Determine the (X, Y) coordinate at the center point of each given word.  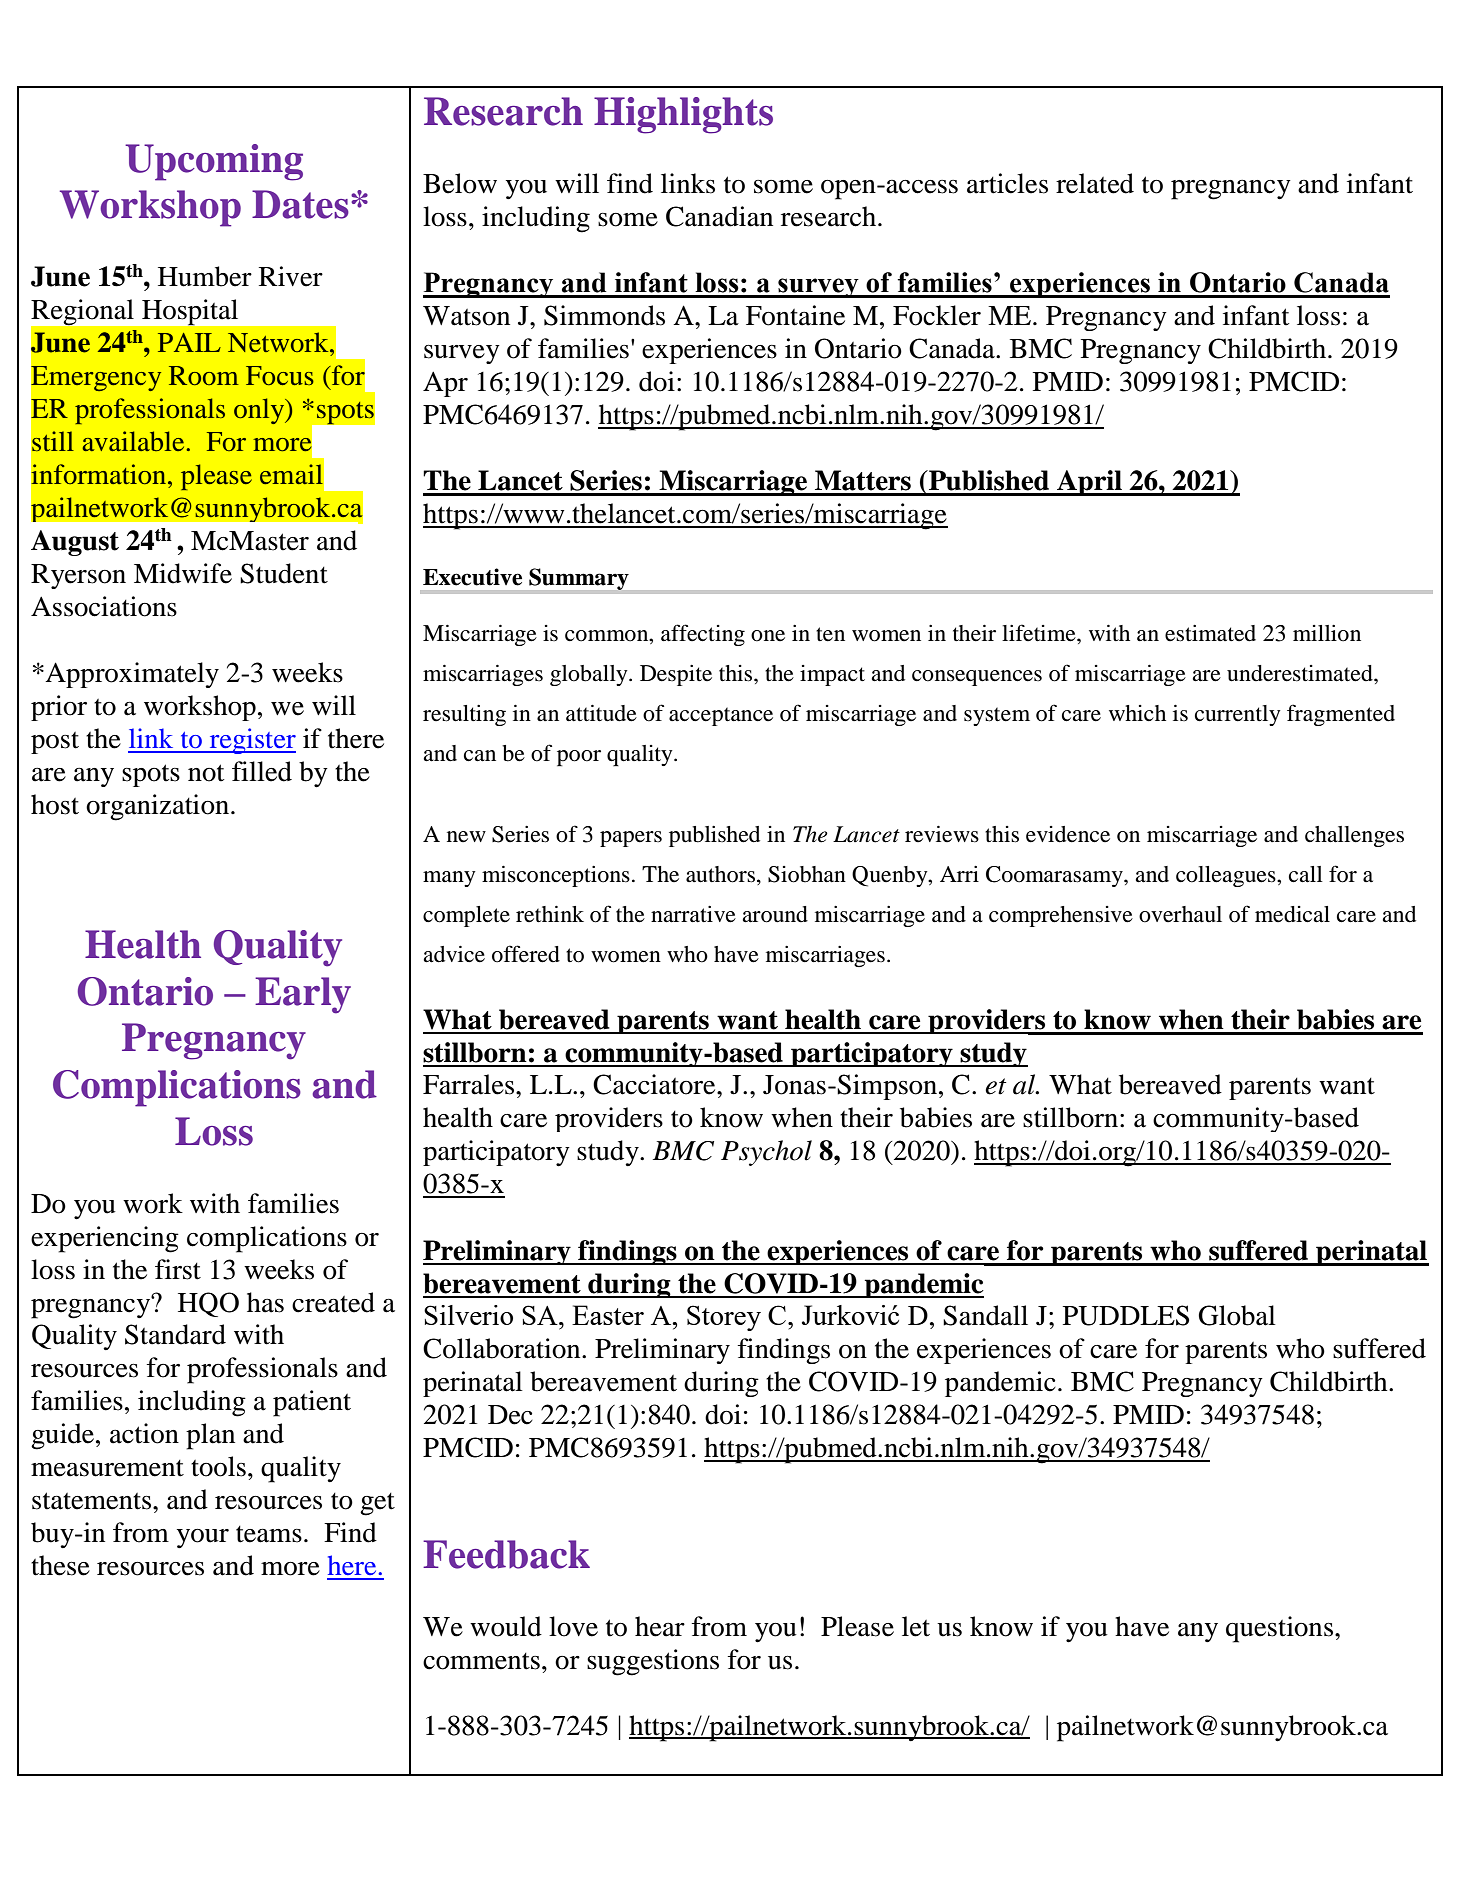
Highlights (683, 115)
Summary (579, 579)
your (203, 1538)
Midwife (183, 573)
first (178, 1269)
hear (660, 1626)
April (1089, 483)
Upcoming (214, 162)
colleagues (1227, 876)
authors (722, 874)
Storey (724, 1318)
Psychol (766, 1153)
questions (1279, 1629)
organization (157, 807)
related (1095, 183)
